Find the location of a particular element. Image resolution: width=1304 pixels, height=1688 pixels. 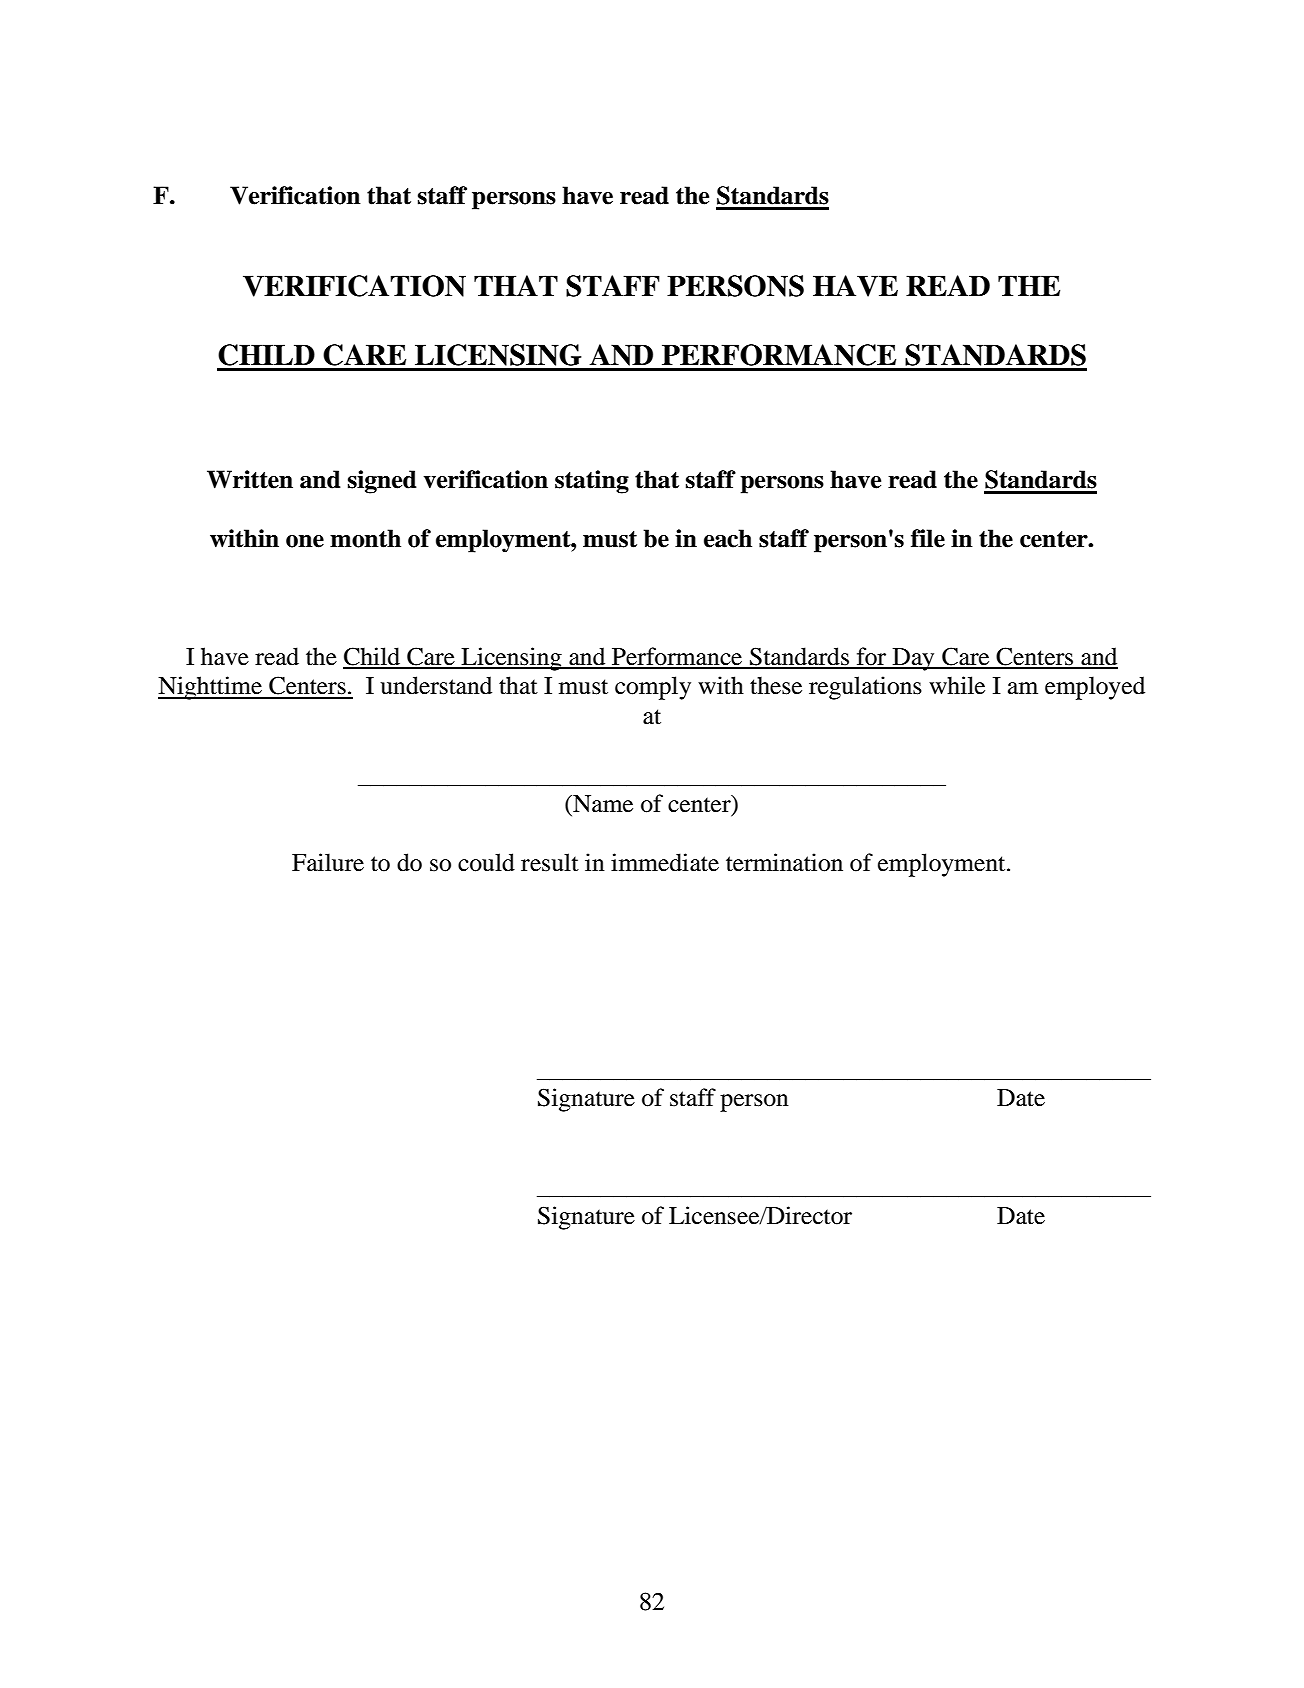

while is located at coordinates (957, 685).
